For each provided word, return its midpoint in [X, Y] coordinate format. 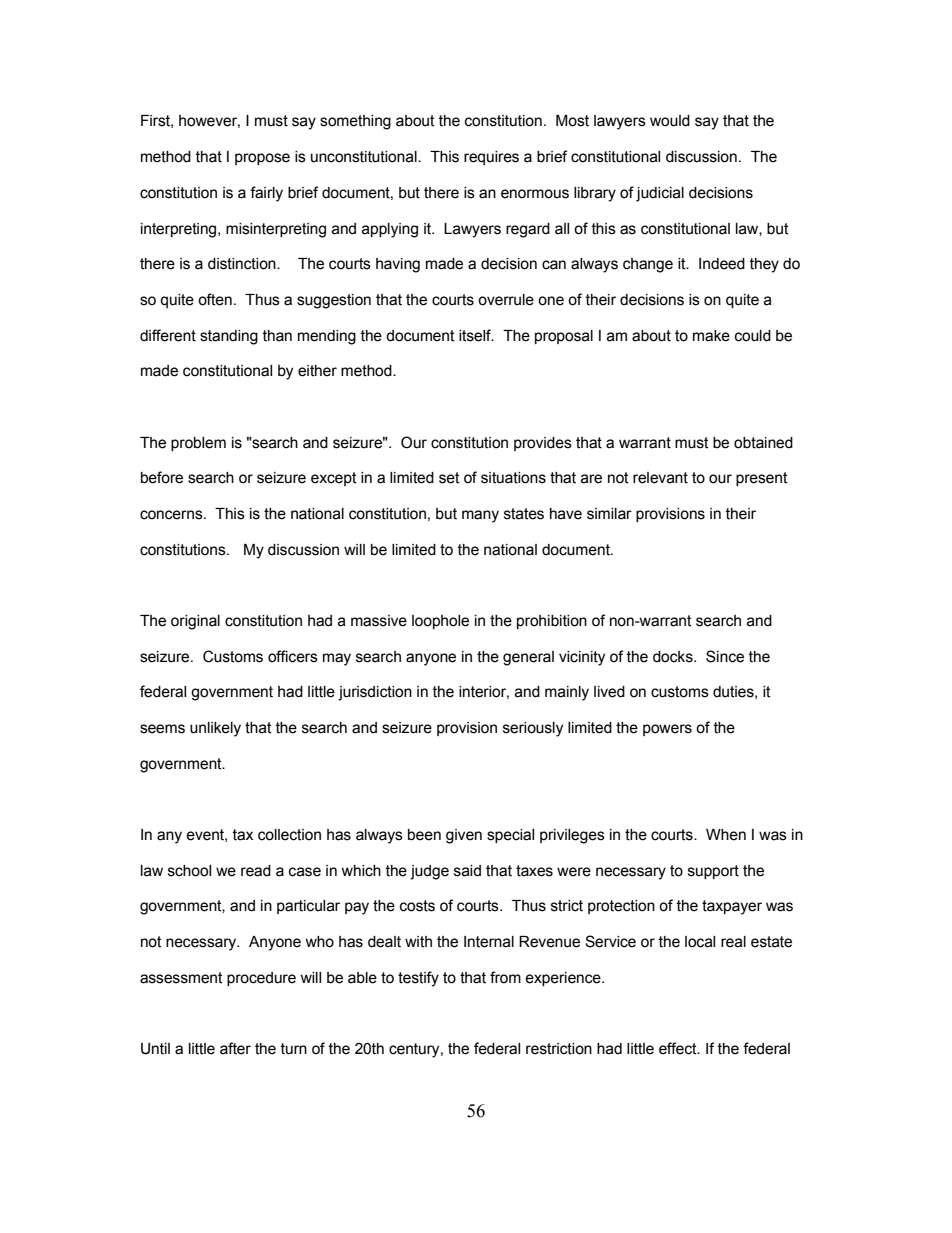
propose [262, 159]
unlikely [215, 729]
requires [491, 158]
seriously [533, 729]
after [235, 1048]
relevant [660, 478]
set [449, 478]
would [670, 121]
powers [667, 730]
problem [198, 444]
